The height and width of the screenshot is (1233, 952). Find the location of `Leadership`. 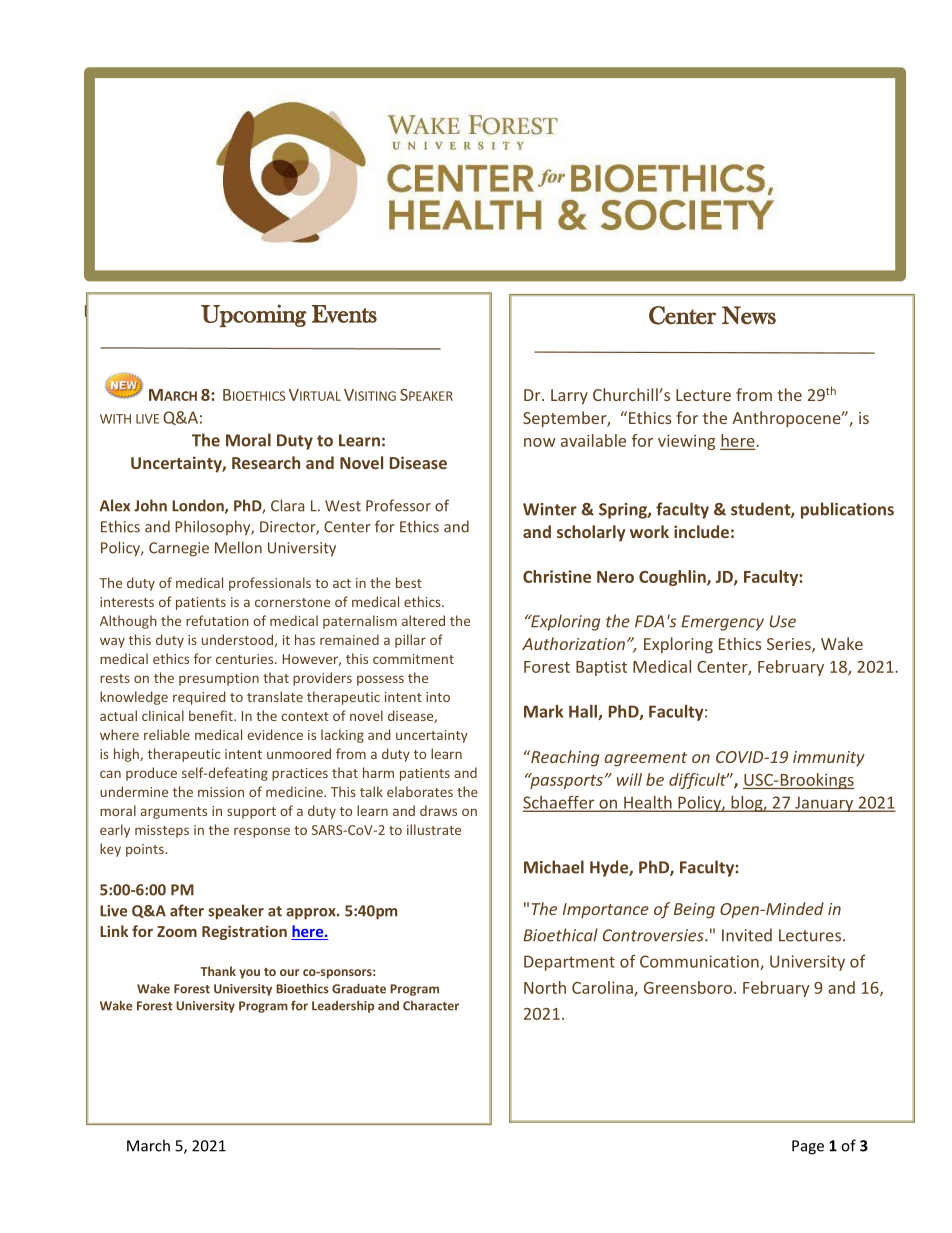

Leadership is located at coordinates (343, 1007).
